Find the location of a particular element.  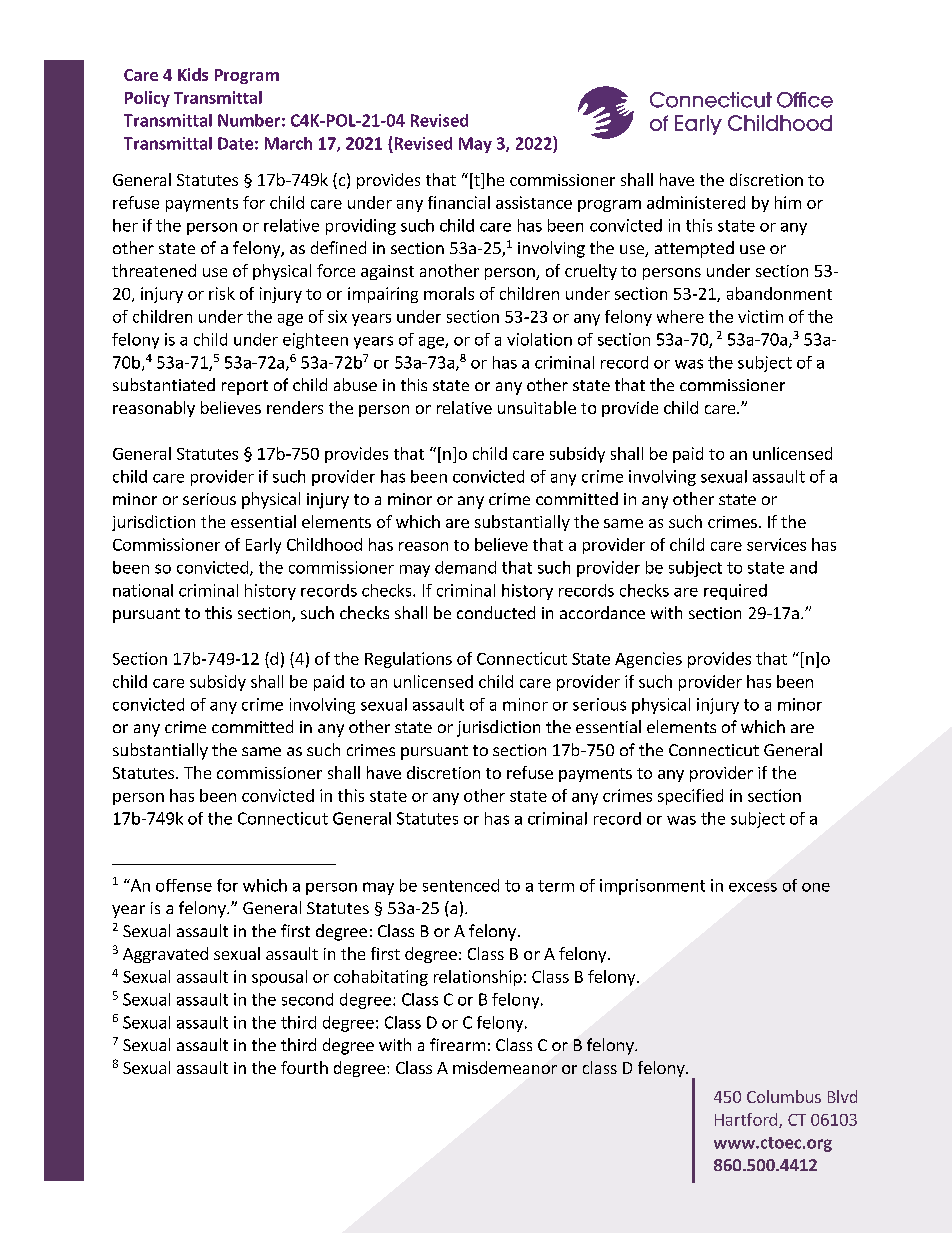

financial is located at coordinates (459, 202).
